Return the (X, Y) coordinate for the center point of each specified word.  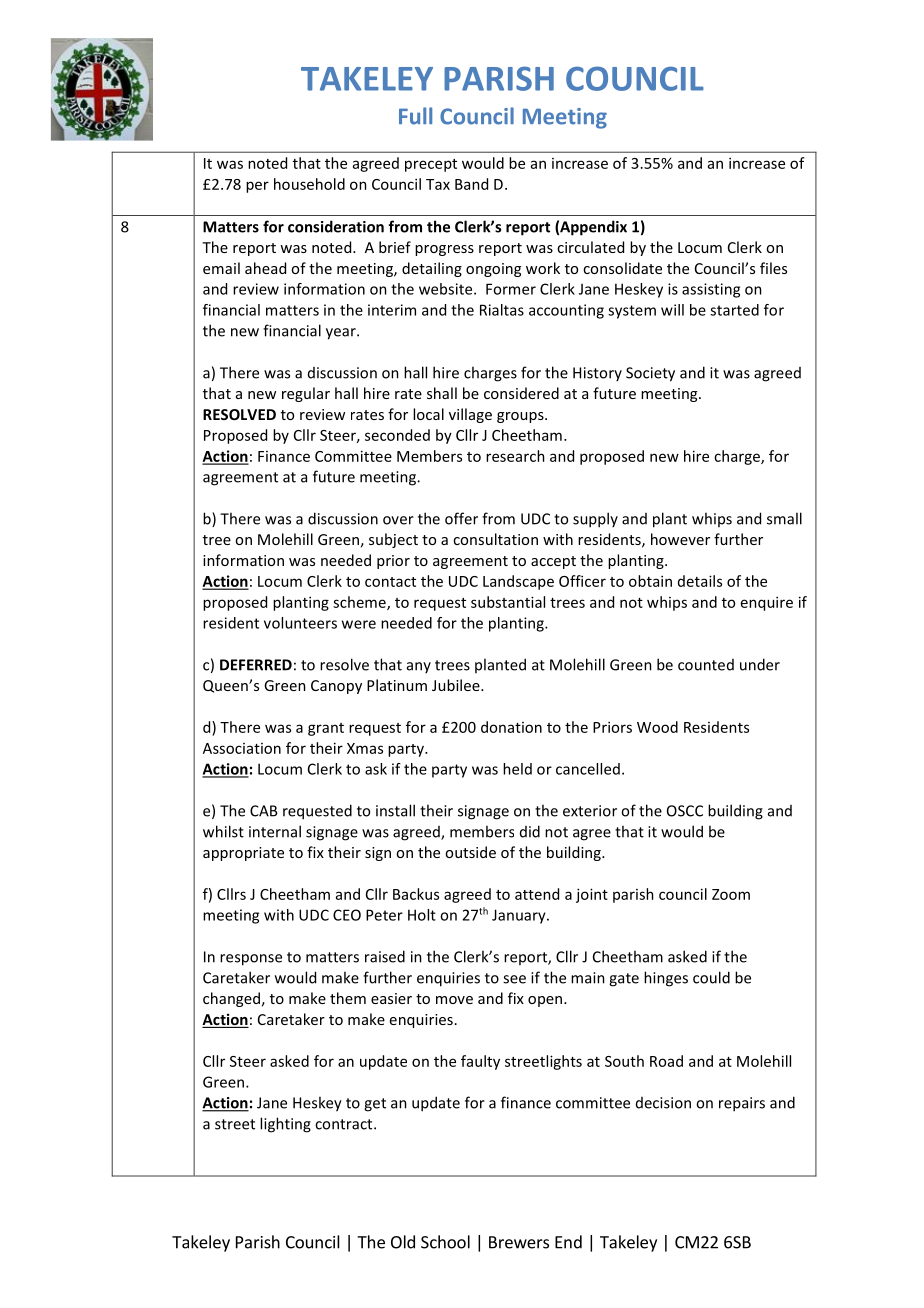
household (309, 184)
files (773, 268)
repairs (742, 1104)
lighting (285, 1125)
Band (471, 184)
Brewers (519, 1242)
